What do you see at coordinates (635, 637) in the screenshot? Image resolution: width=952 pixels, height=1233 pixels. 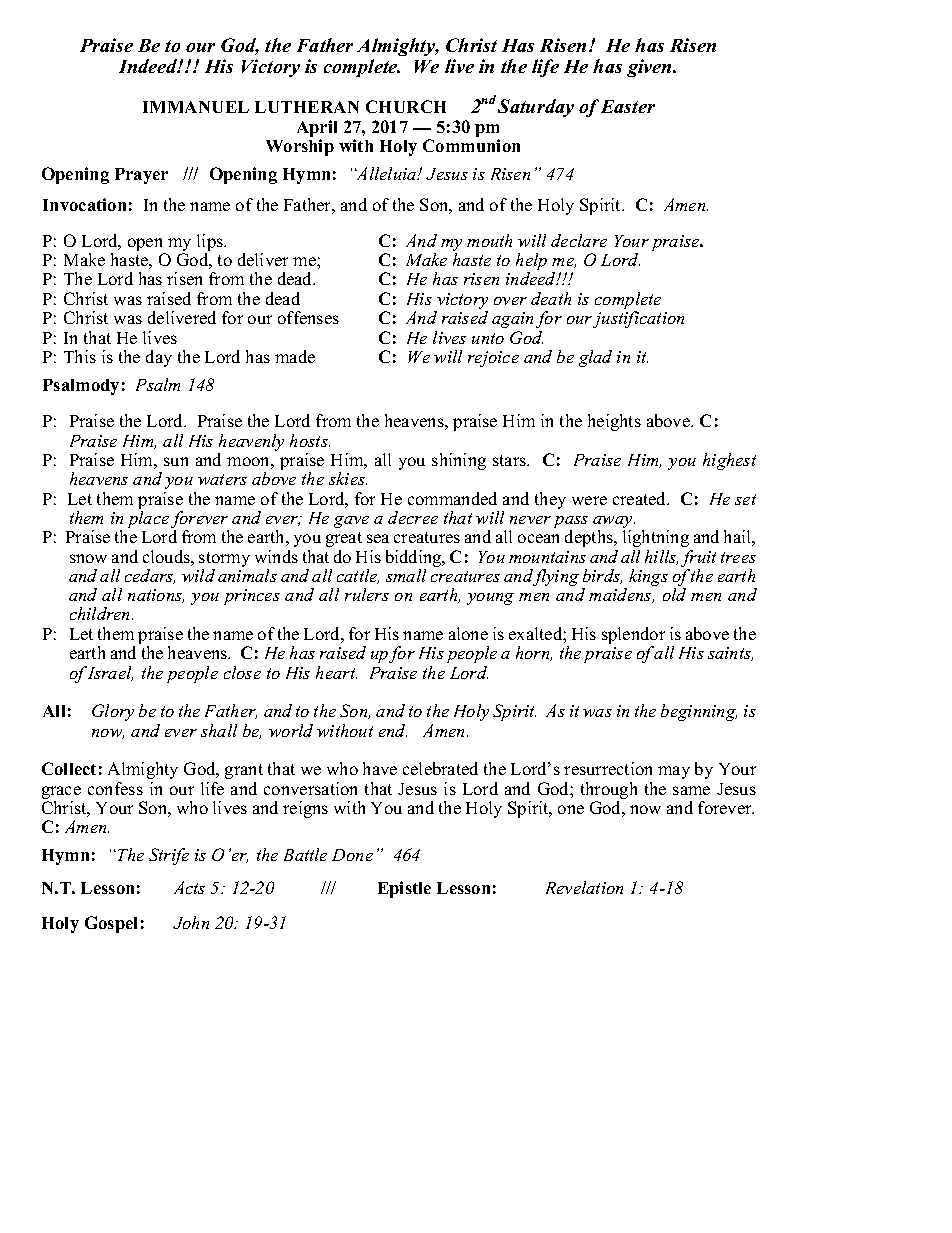 I see `splendor` at bounding box center [635, 637].
